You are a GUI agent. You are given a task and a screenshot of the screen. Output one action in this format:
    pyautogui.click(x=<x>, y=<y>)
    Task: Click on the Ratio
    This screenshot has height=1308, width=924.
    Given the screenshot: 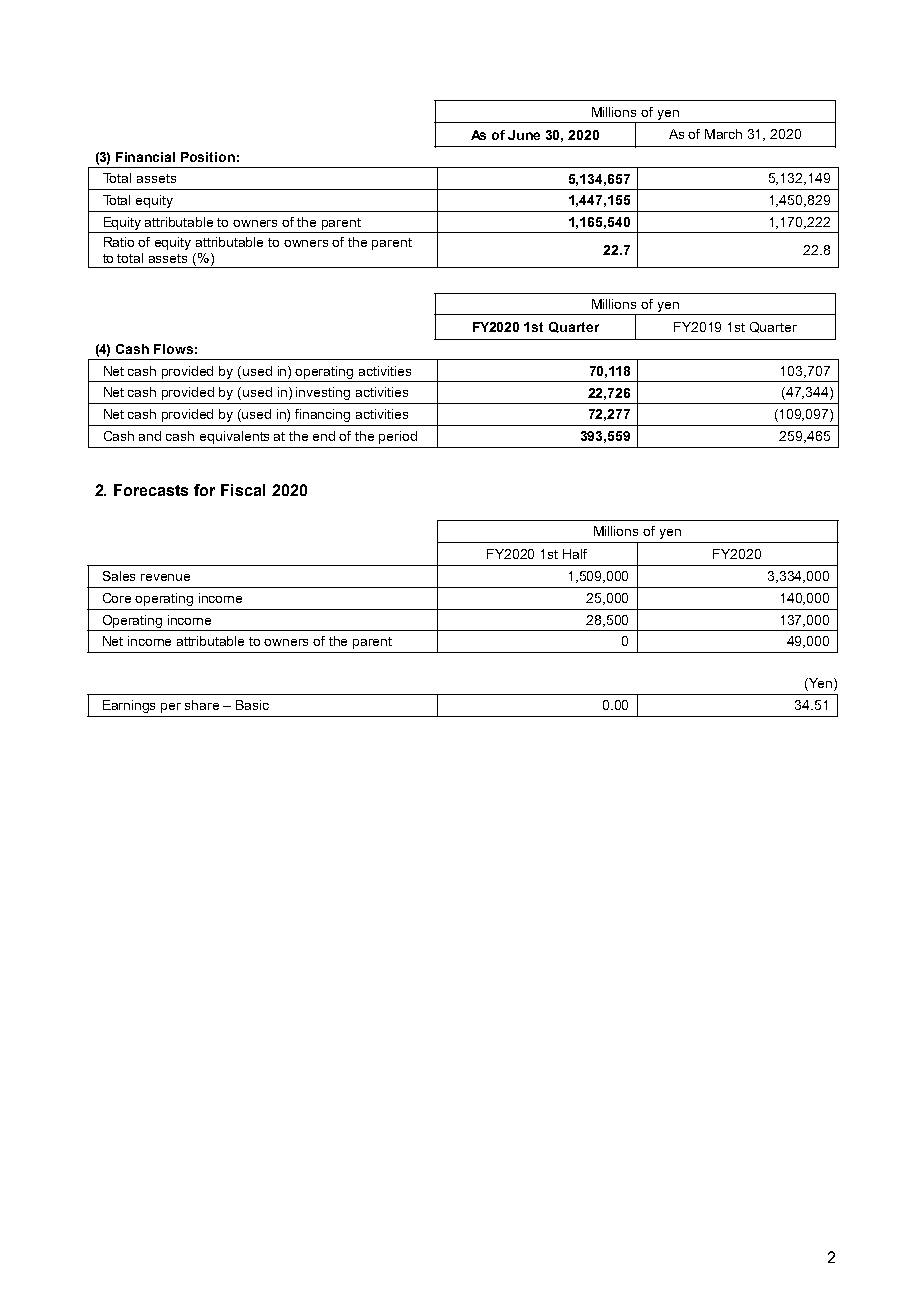 What is the action you would take?
    pyautogui.click(x=119, y=242)
